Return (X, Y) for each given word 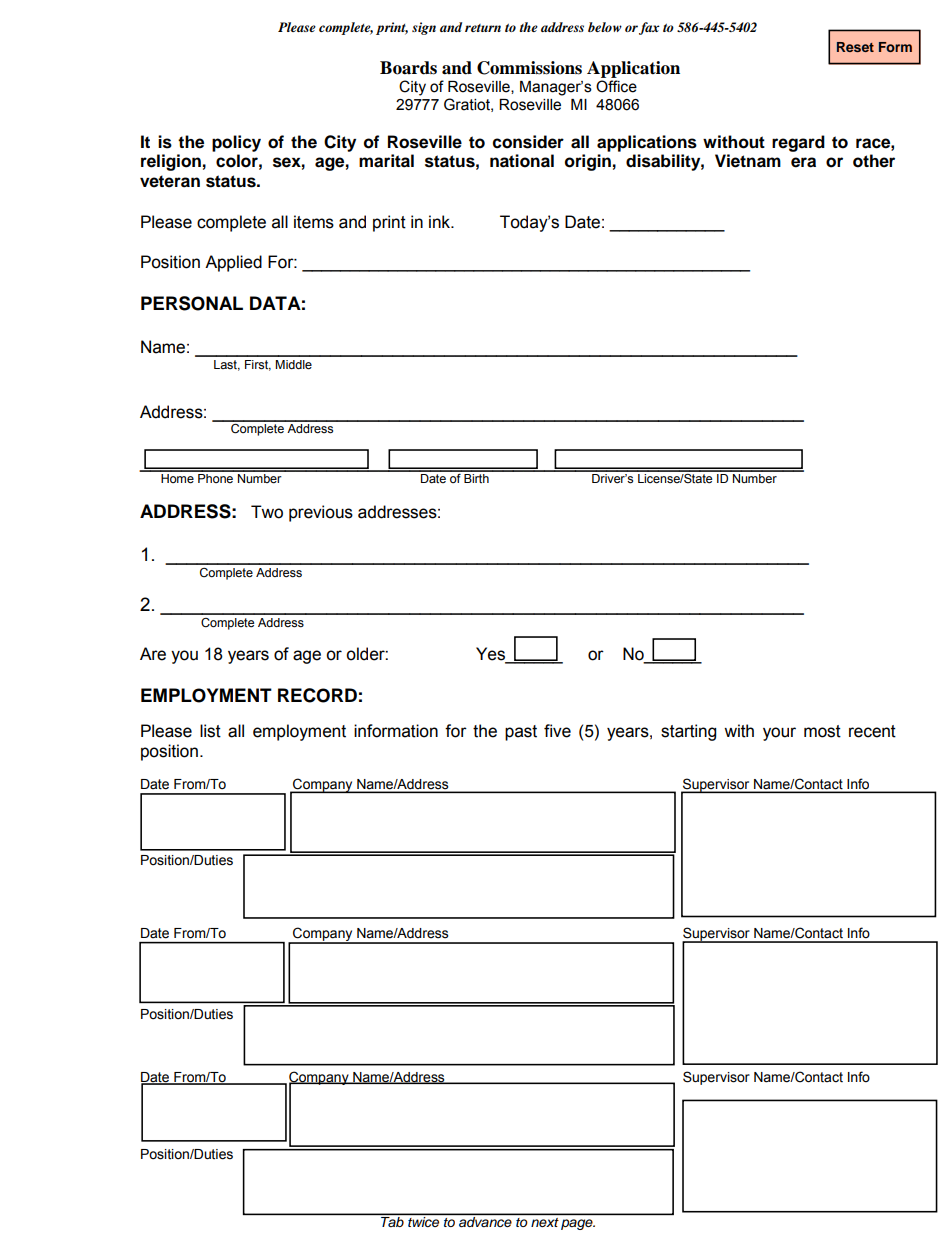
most (822, 731)
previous (321, 513)
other (874, 161)
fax (649, 28)
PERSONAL (192, 303)
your (779, 734)
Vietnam (748, 161)
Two (267, 512)
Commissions (529, 68)
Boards (408, 68)
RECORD (317, 695)
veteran (170, 181)
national (522, 161)
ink (441, 221)
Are (153, 654)
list (210, 731)
